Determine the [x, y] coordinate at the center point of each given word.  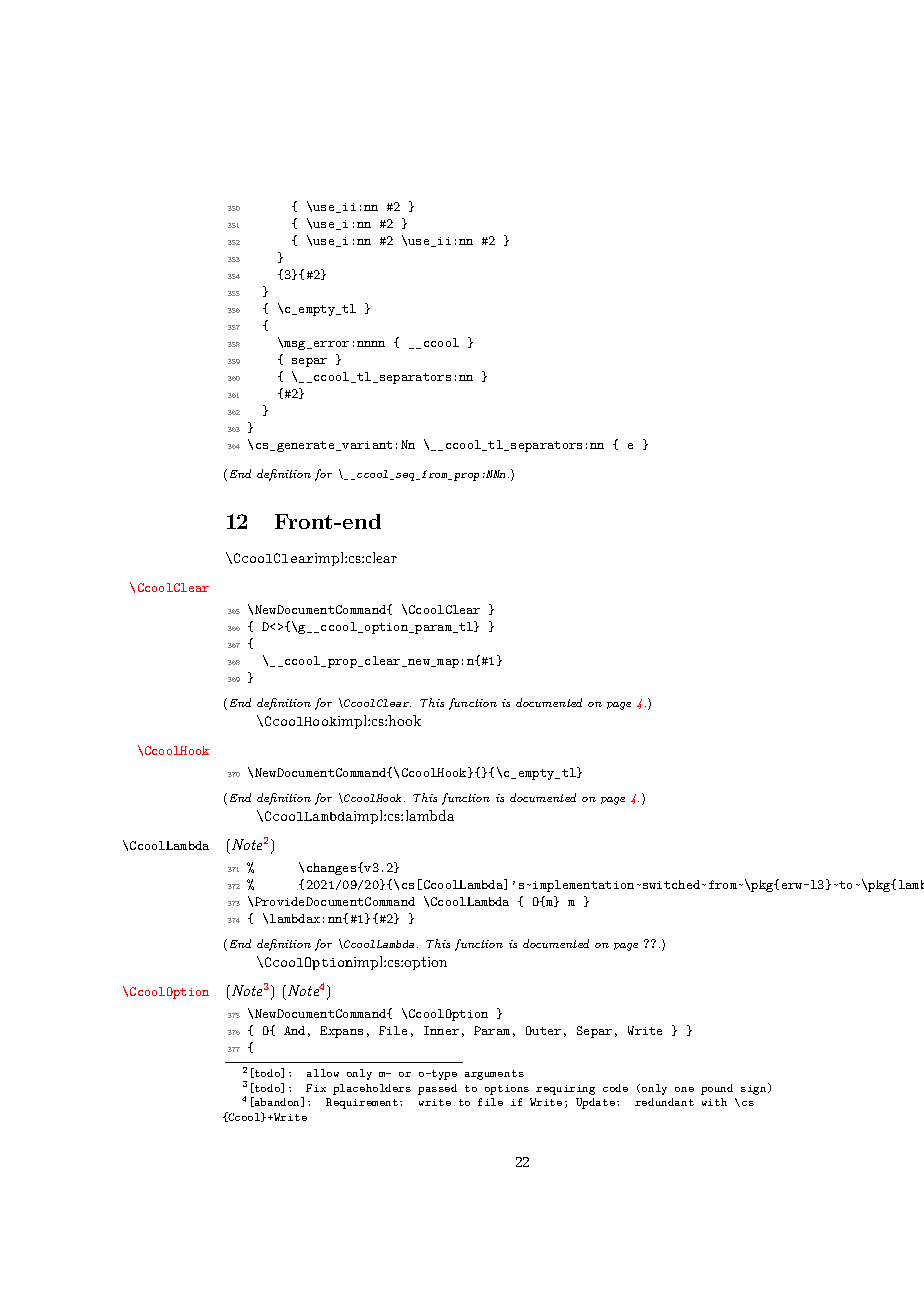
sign [755, 1089]
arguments [494, 1075]
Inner [441, 1030]
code [615, 1088]
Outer [543, 1030]
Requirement [363, 1103]
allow [323, 1073]
